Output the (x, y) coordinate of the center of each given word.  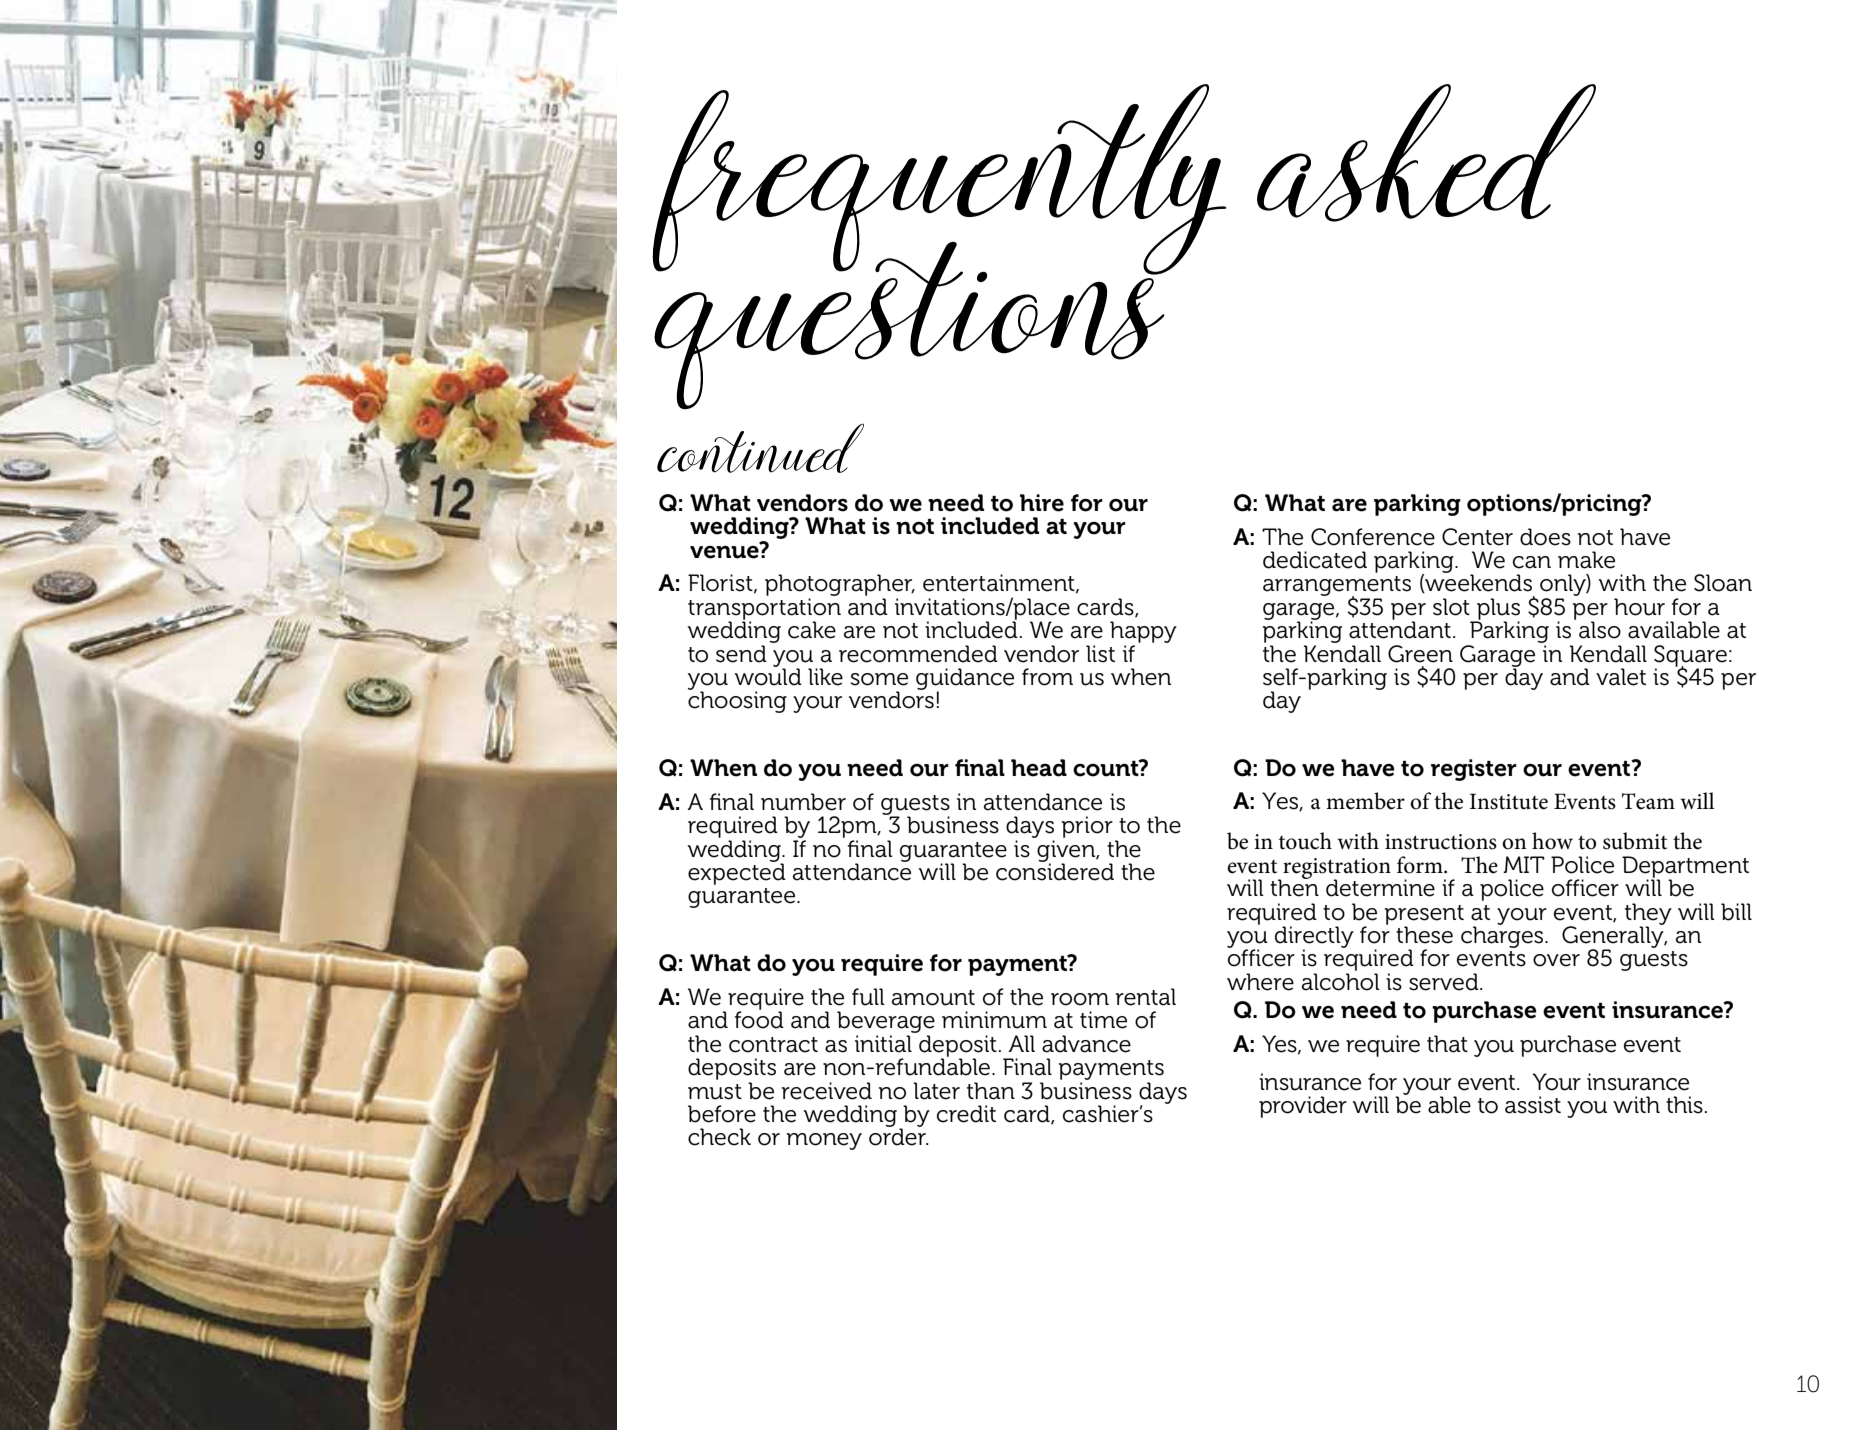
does (1545, 537)
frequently (939, 180)
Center (1477, 537)
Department (1685, 868)
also (1600, 630)
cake (812, 630)
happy (1143, 633)
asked (1426, 153)
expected (737, 873)
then (1294, 887)
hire (1042, 503)
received (827, 1091)
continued (760, 448)
